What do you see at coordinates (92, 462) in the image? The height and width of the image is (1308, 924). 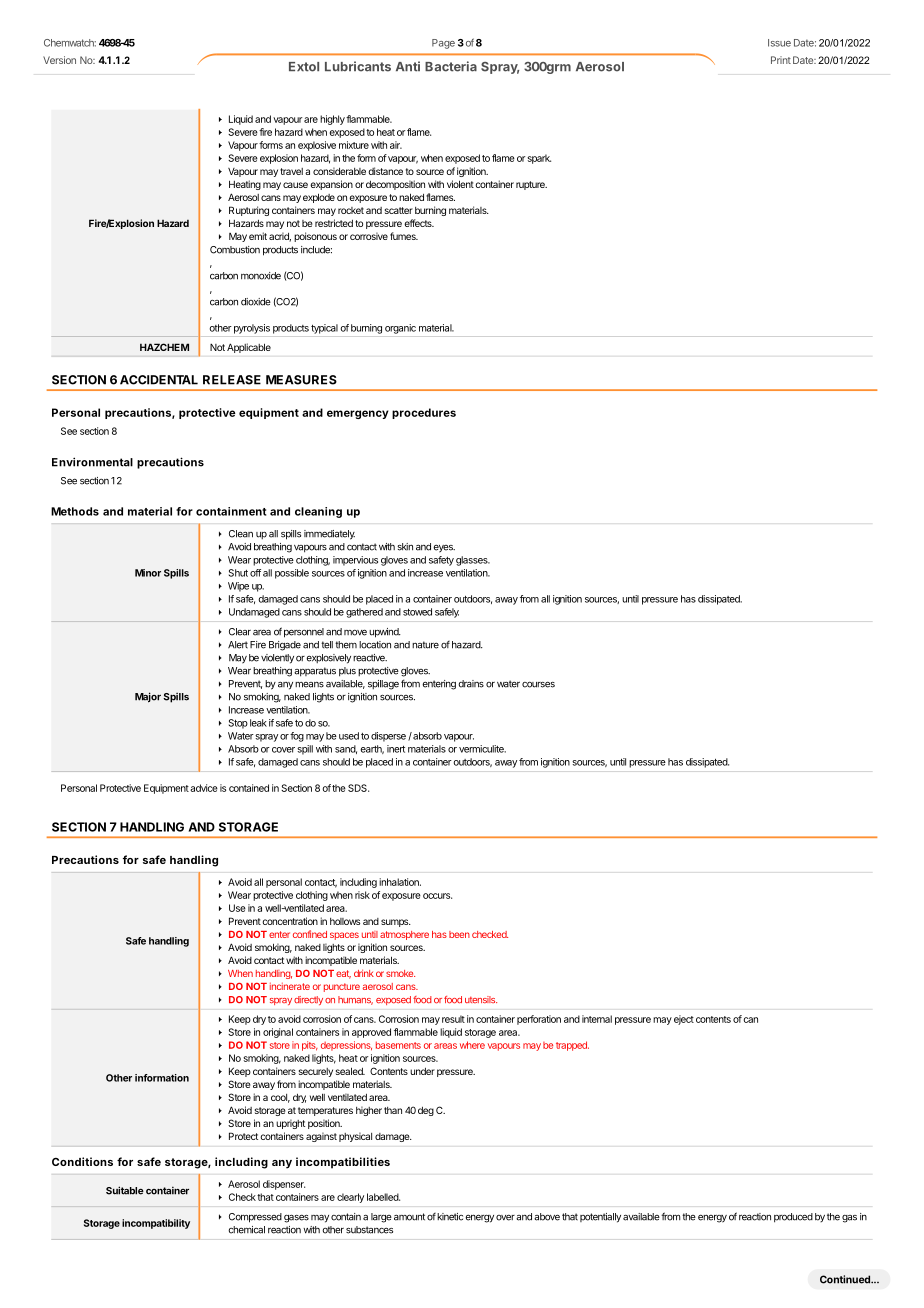 I see `Environmental` at bounding box center [92, 462].
